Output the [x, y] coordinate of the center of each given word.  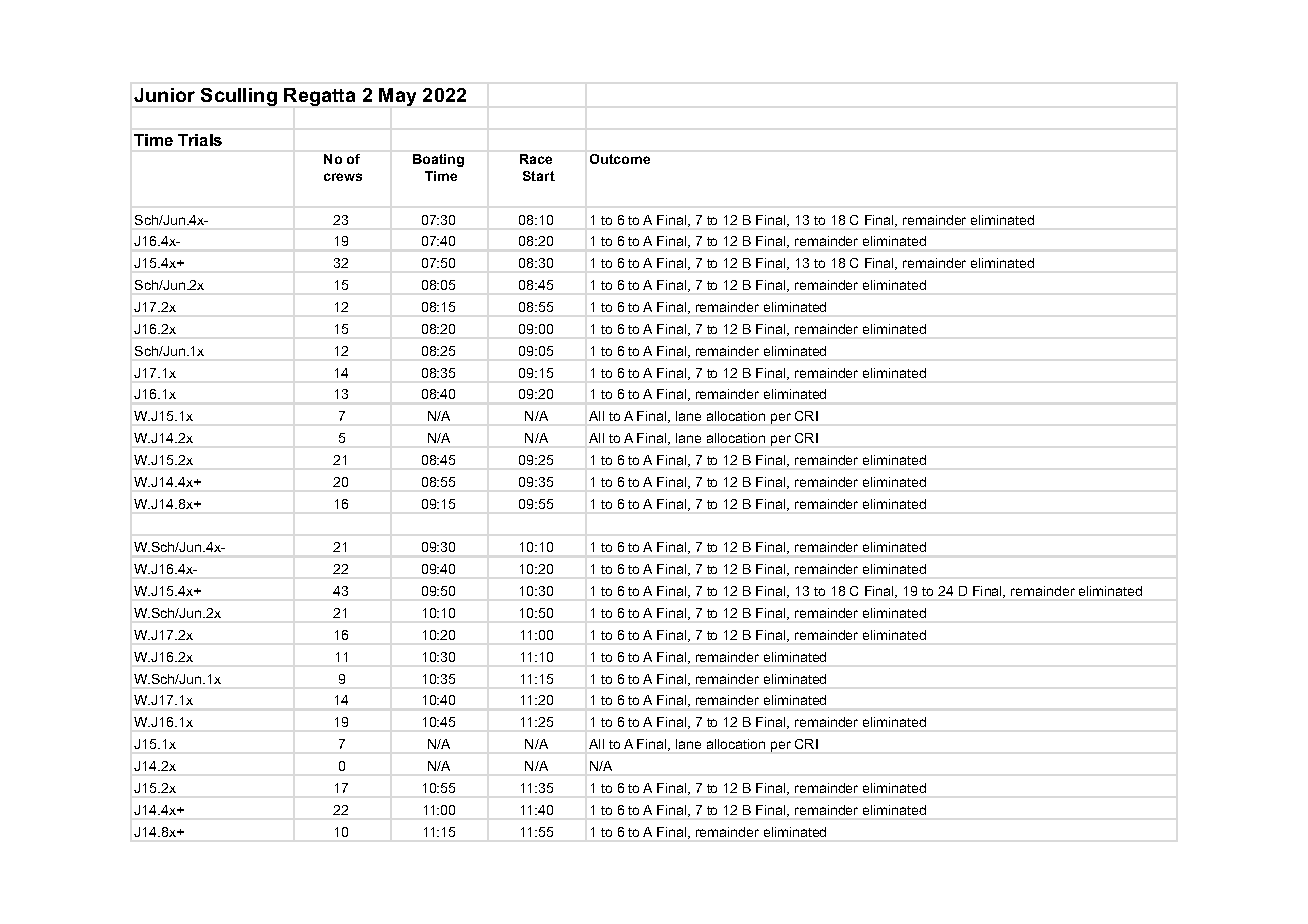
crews [343, 177]
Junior [164, 95]
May [397, 97]
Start [539, 176]
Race [536, 159]
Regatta [319, 97]
